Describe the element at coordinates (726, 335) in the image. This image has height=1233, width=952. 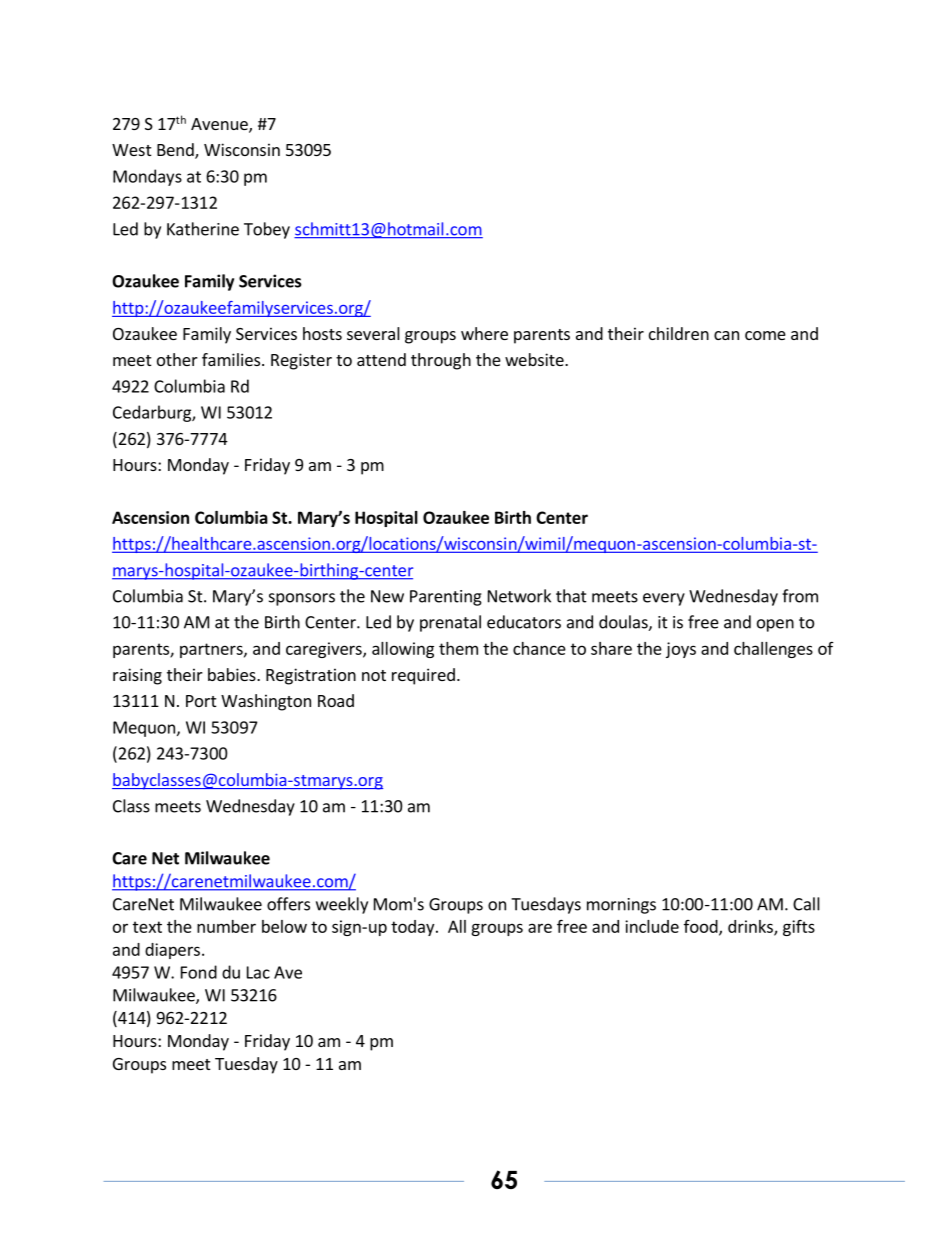
I see `can` at that location.
